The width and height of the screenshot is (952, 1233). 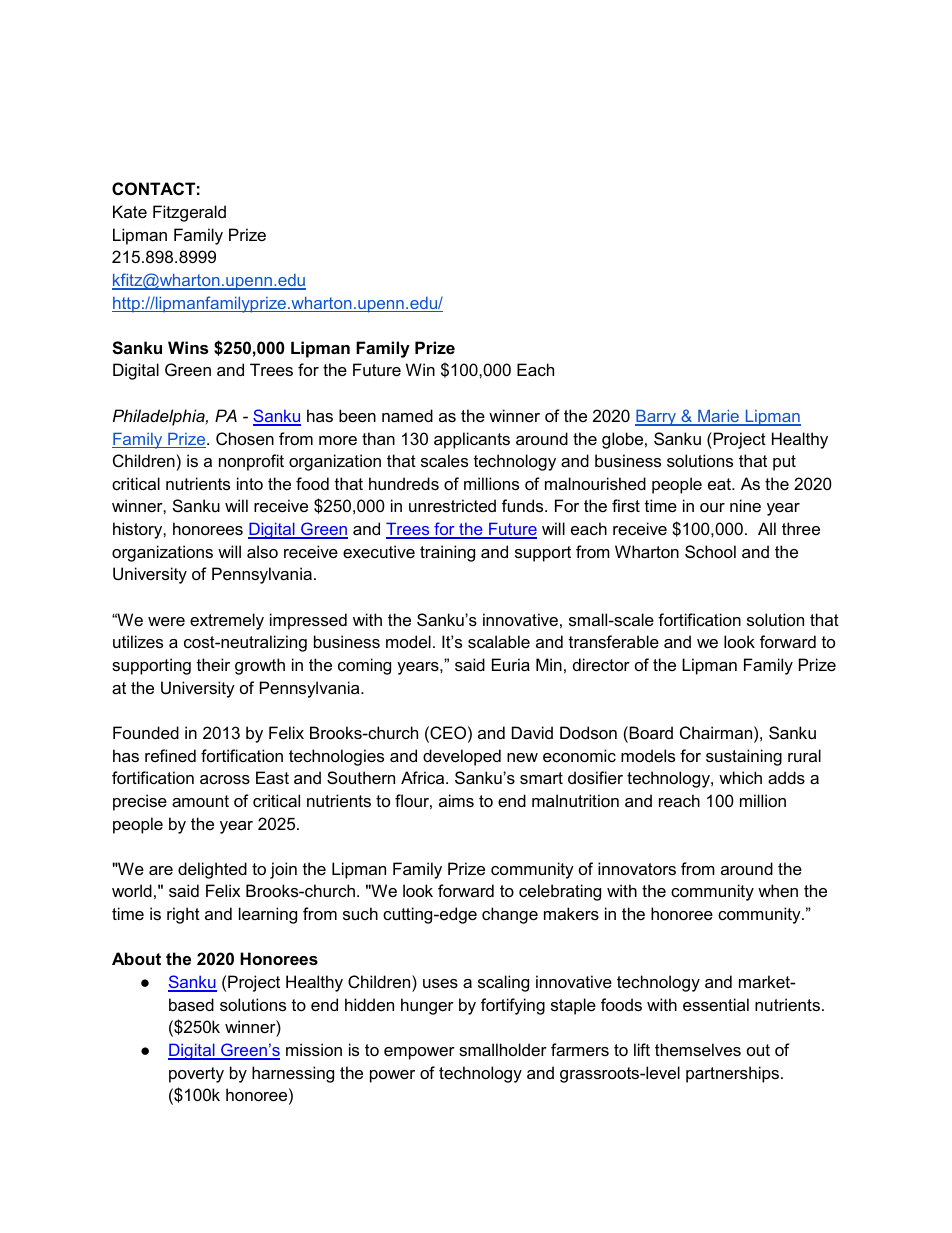 I want to click on when, so click(x=778, y=890).
